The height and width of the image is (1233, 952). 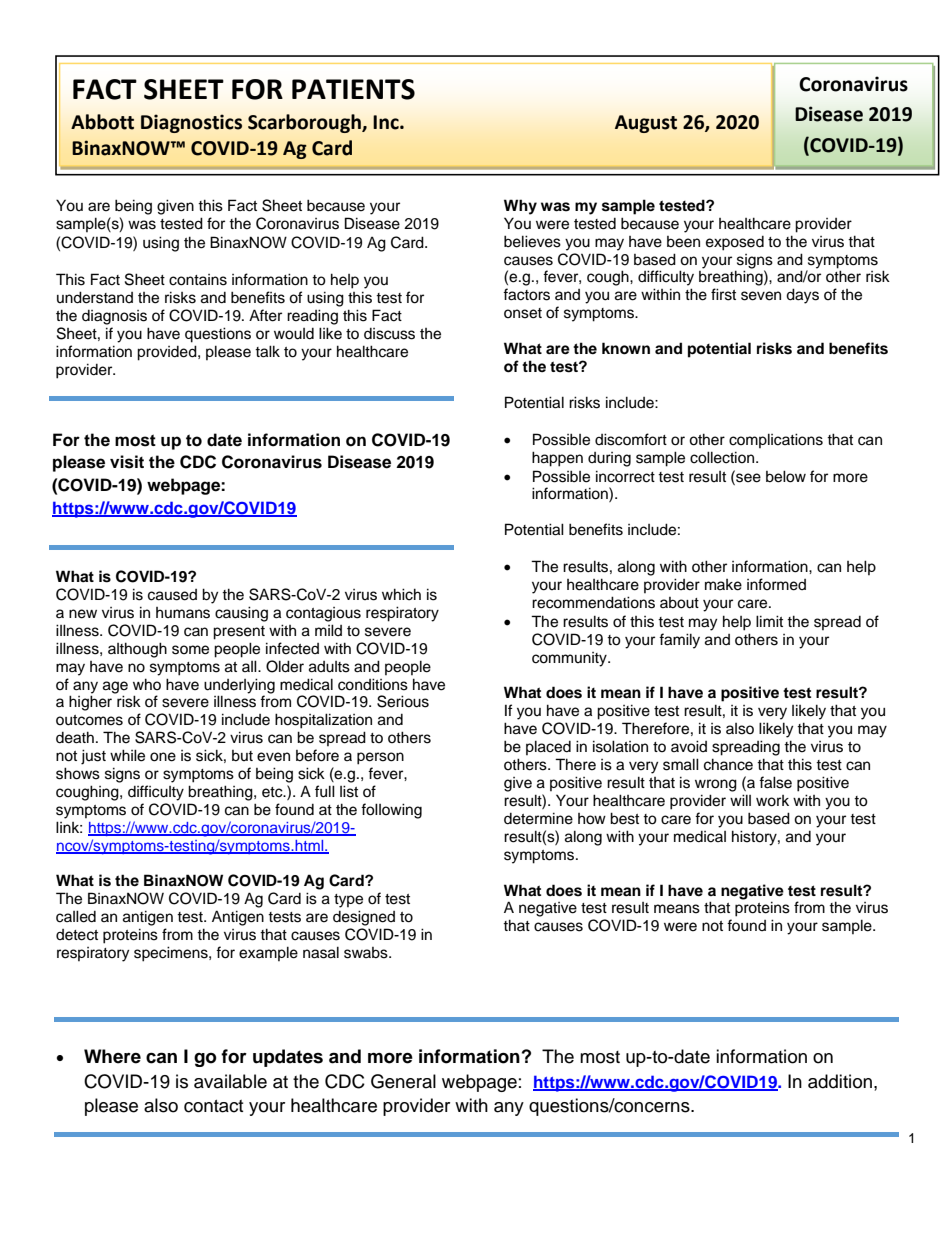 What do you see at coordinates (840, 1081) in the image?
I see `addition` at bounding box center [840, 1081].
